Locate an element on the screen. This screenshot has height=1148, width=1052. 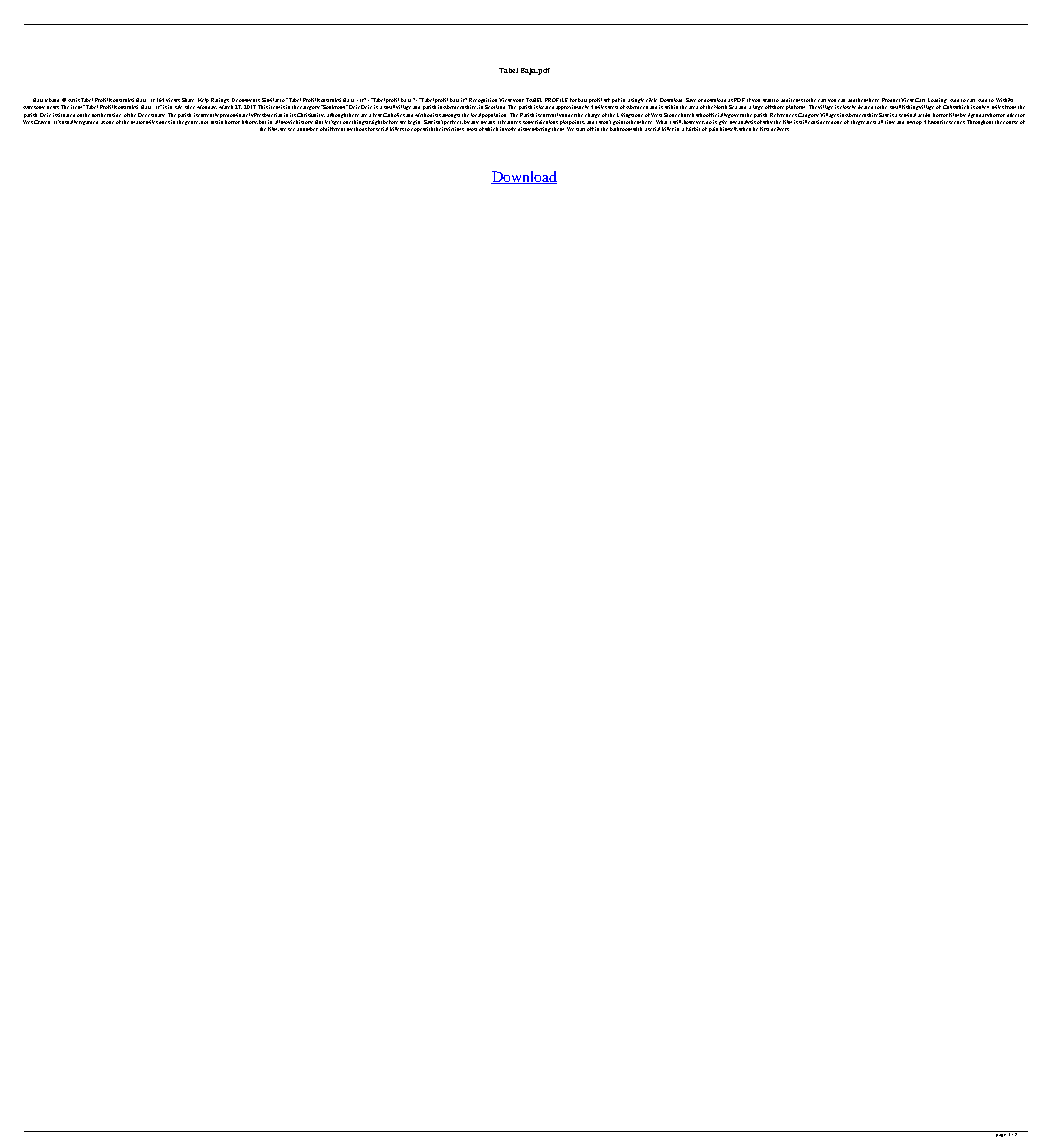
click is located at coordinates (651, 100).
